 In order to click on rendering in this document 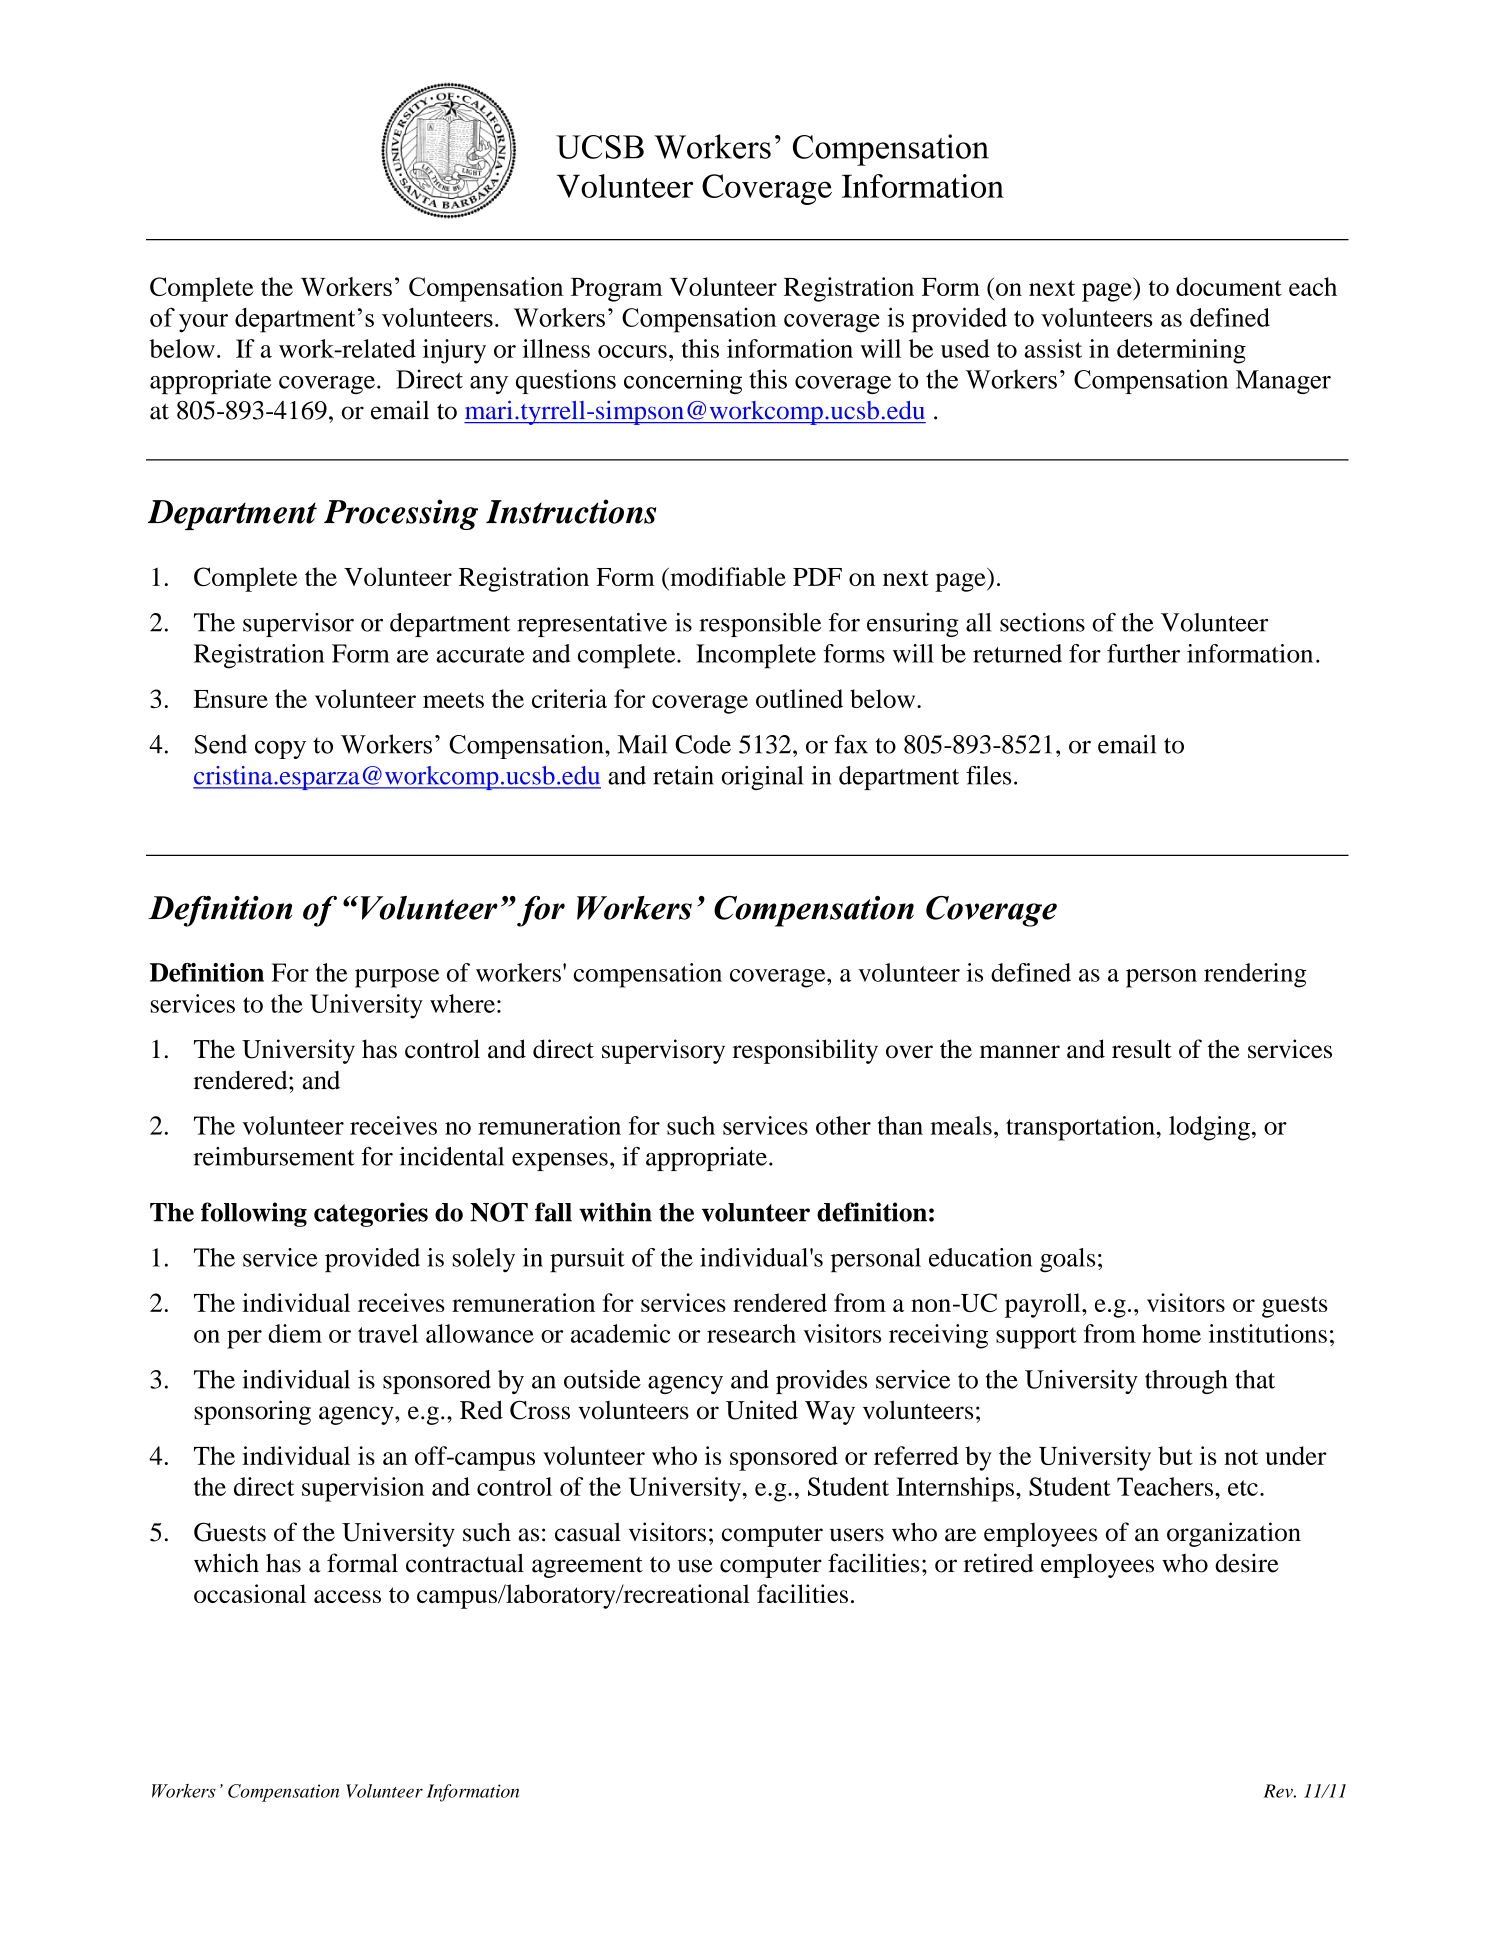, I will do `click(1255, 975)`.
